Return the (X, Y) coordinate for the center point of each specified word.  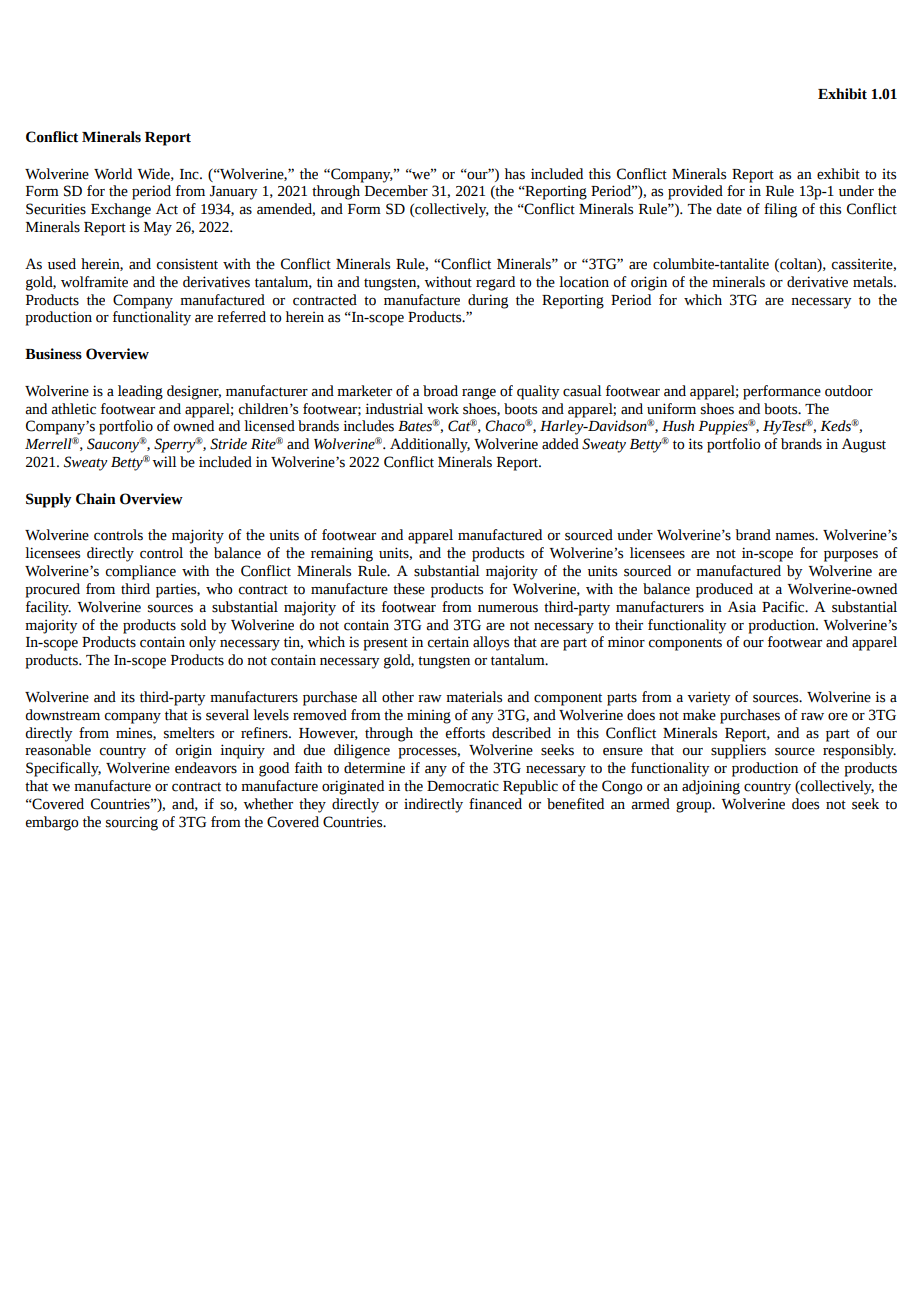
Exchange (121, 210)
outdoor (849, 391)
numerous (508, 608)
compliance (141, 572)
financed (495, 804)
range (479, 394)
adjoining (711, 787)
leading (140, 392)
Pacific (784, 607)
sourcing (132, 823)
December (396, 191)
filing (780, 210)
